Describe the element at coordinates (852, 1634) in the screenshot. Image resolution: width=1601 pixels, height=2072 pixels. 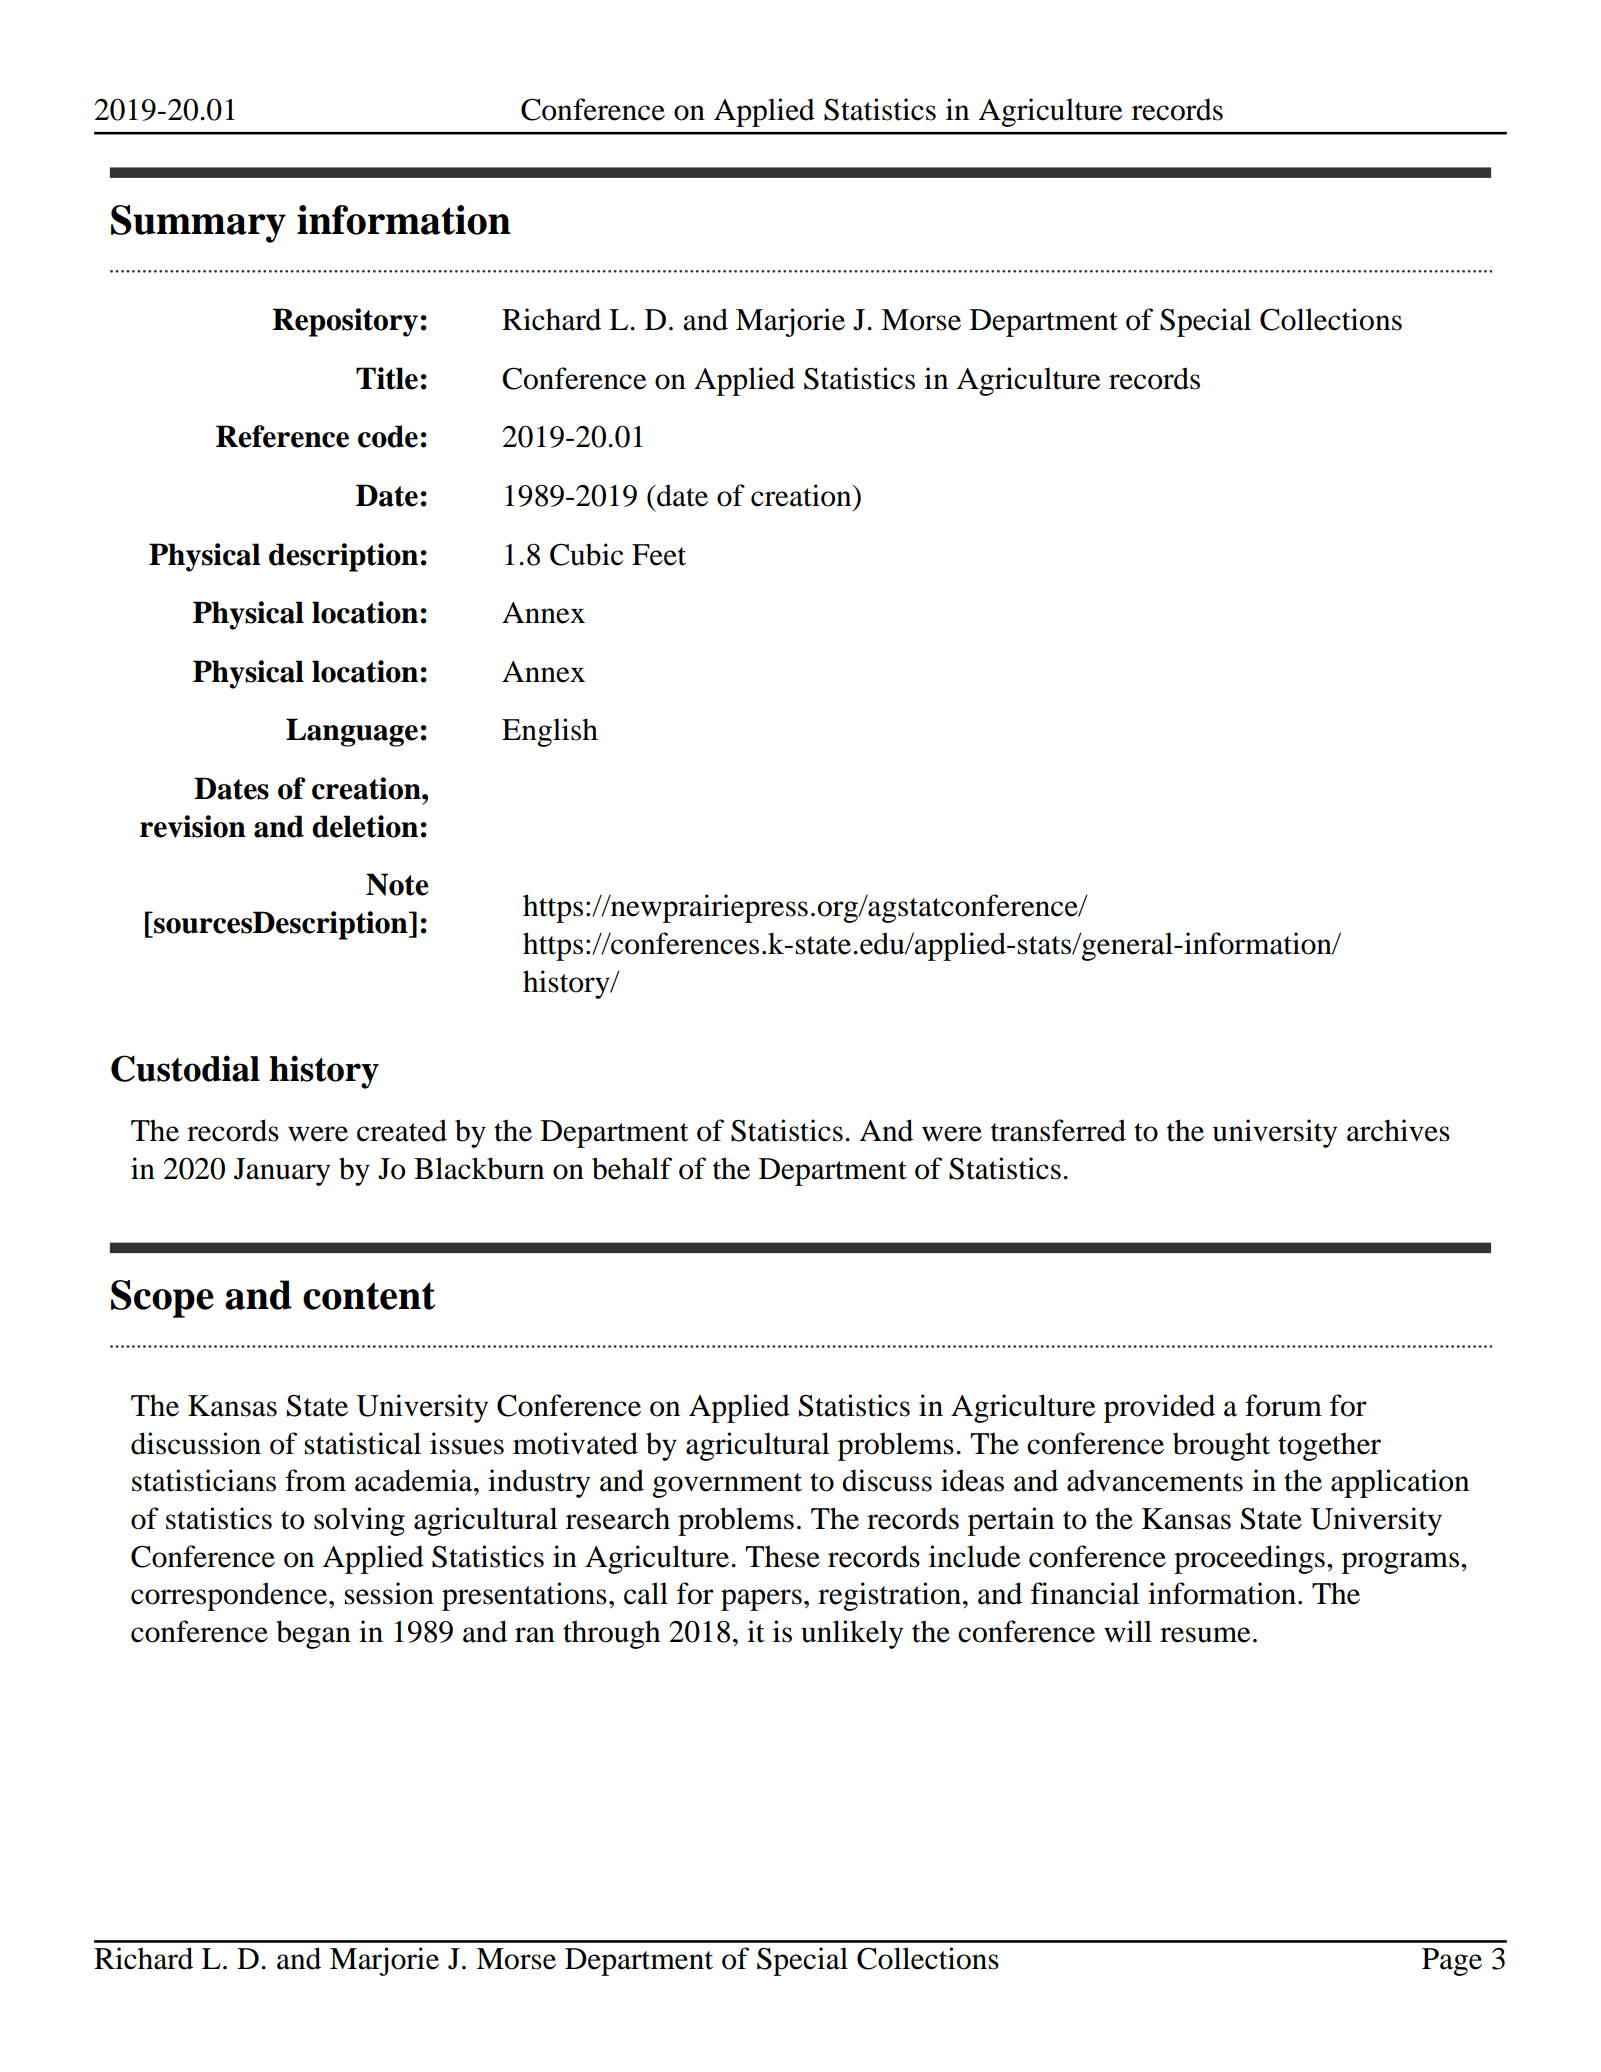
I see `unlikely` at that location.
